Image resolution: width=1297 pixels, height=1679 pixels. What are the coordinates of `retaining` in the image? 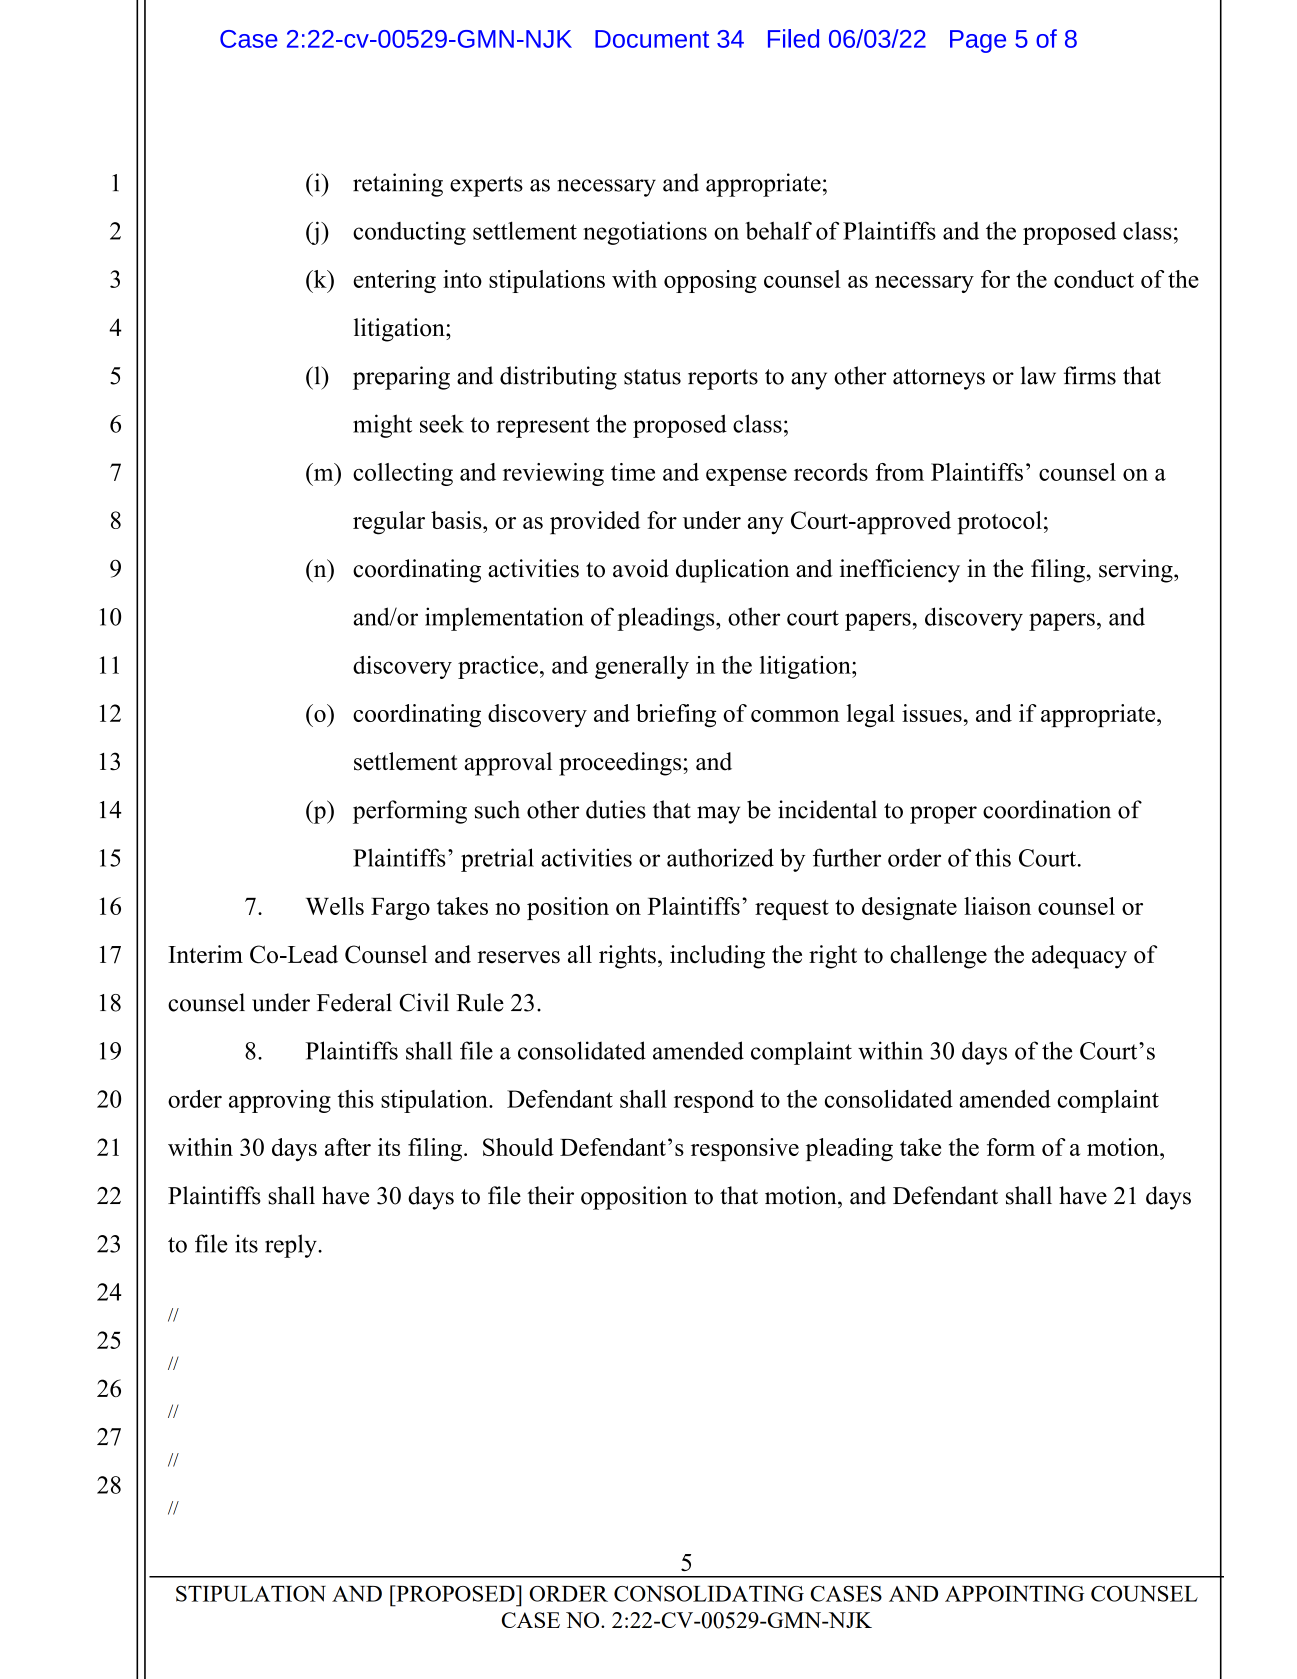 It's located at (398, 185).
